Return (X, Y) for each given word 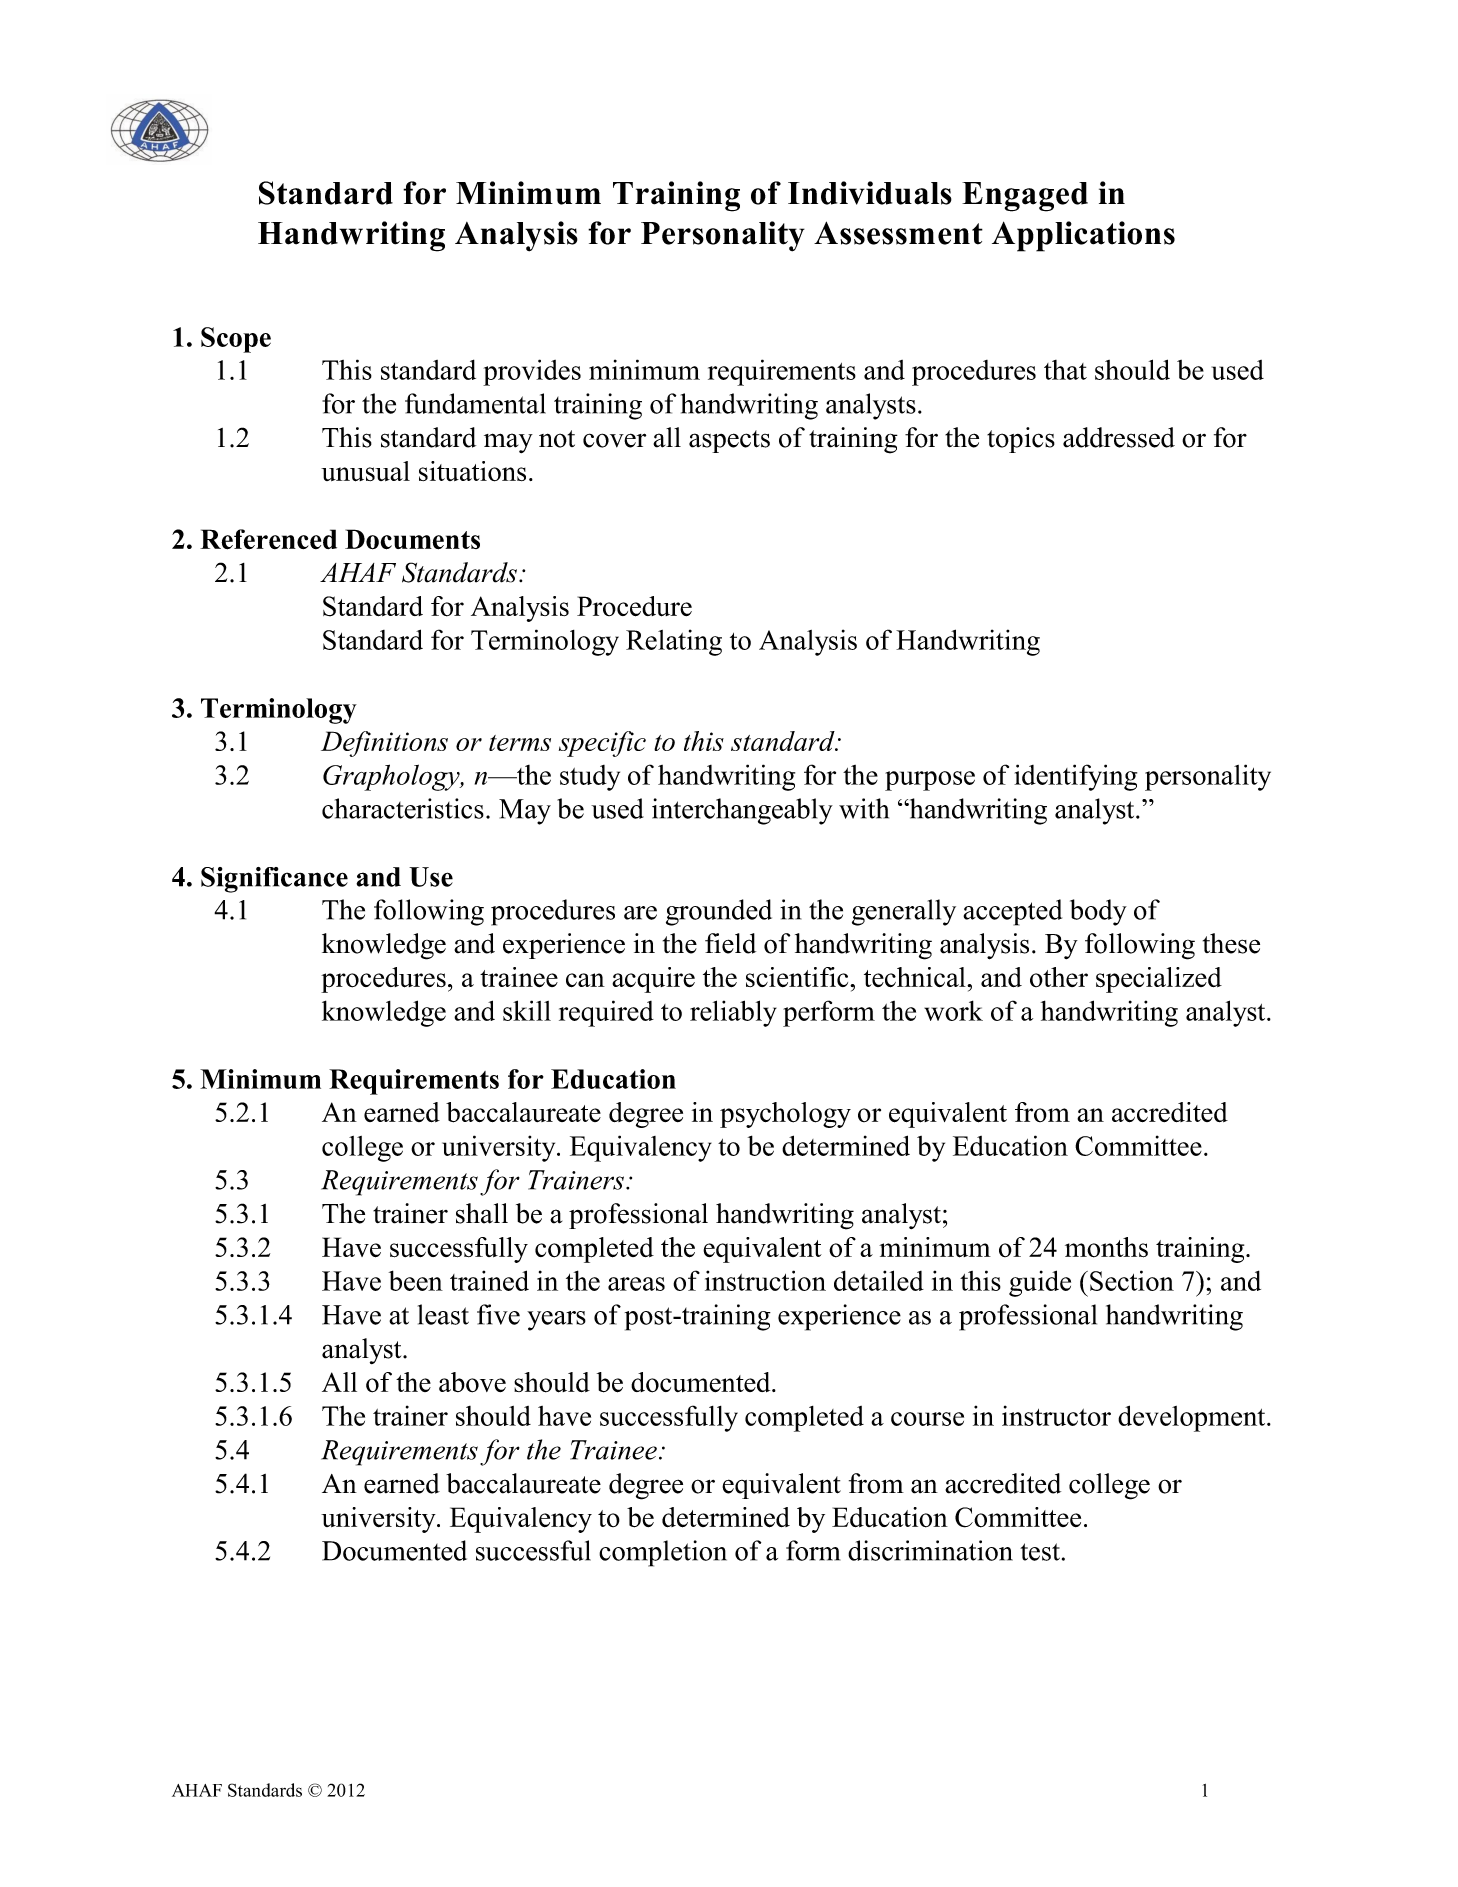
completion (663, 1553)
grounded (719, 912)
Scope (236, 340)
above (472, 1382)
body (1098, 912)
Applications (1083, 236)
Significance (274, 880)
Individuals (870, 193)
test (1040, 1552)
